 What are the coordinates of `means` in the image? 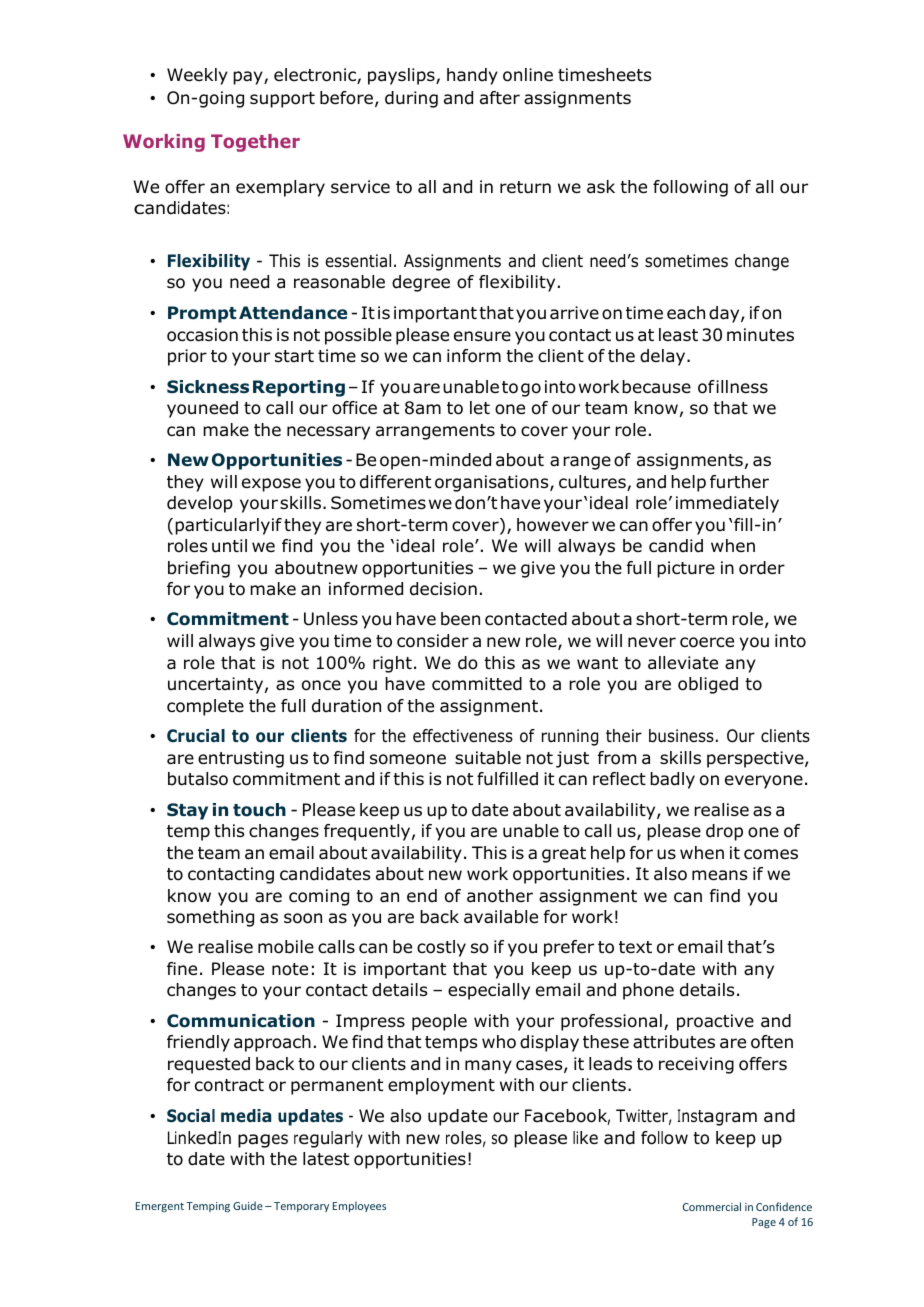 It's located at (719, 875).
